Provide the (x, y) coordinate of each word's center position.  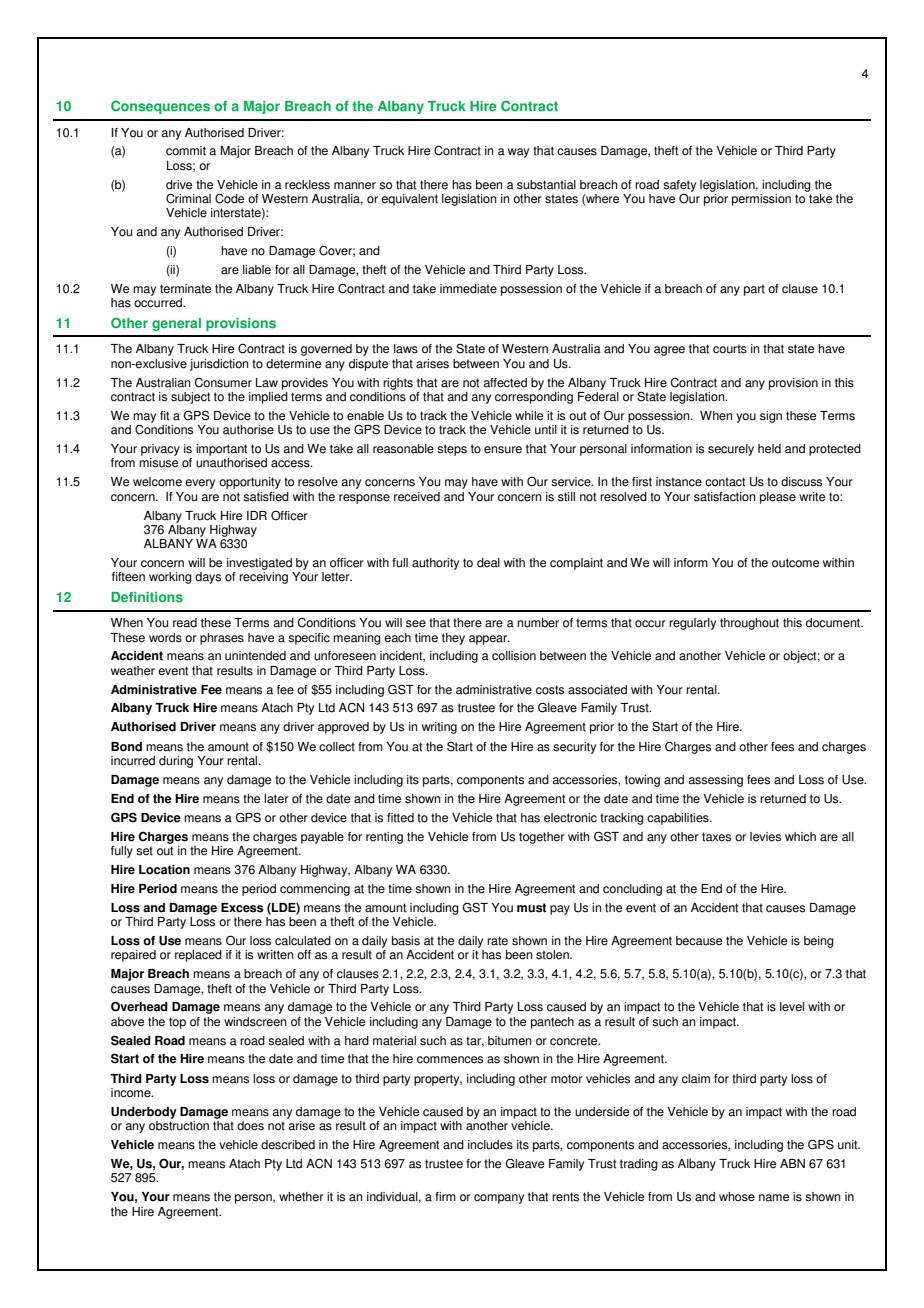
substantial (546, 185)
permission (761, 200)
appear (489, 640)
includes (490, 1145)
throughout (749, 624)
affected (505, 383)
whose (737, 1197)
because (699, 941)
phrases (222, 639)
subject (190, 398)
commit (186, 151)
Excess (242, 908)
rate (497, 941)
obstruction (179, 1126)
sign (771, 417)
